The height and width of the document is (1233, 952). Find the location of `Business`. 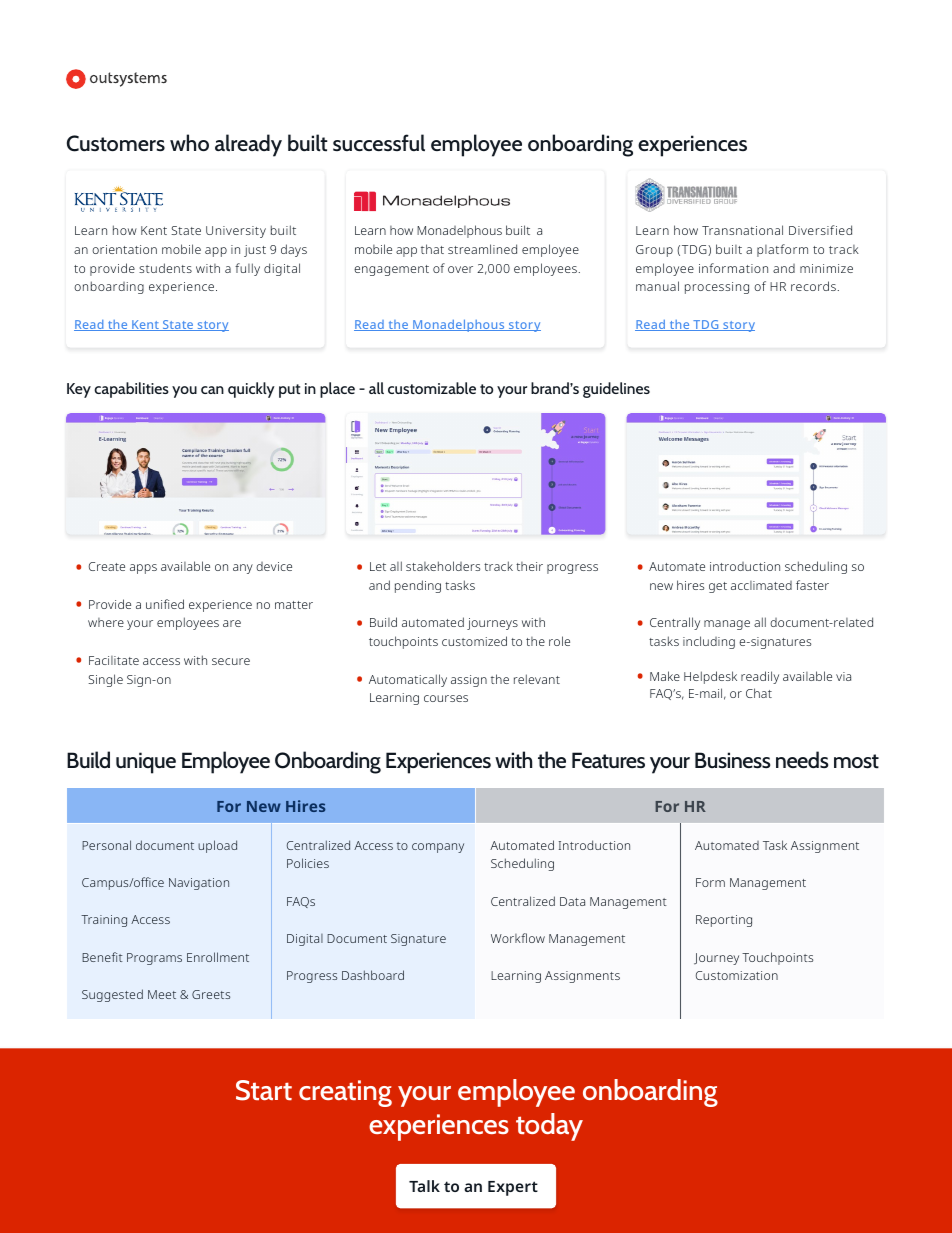

Business is located at coordinates (732, 760).
